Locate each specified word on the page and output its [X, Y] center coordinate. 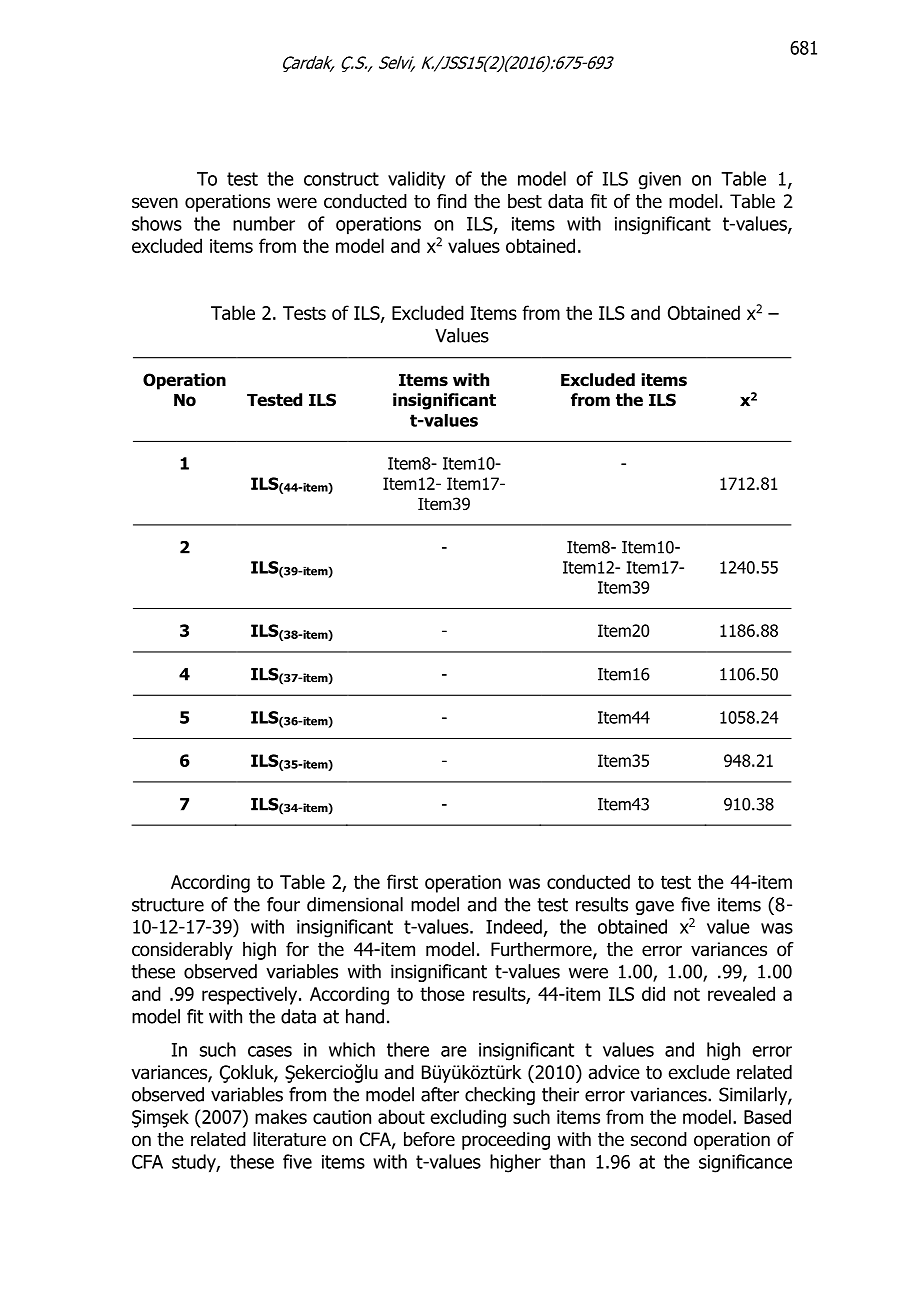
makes [281, 1116]
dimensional [355, 904]
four [283, 904]
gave [654, 908]
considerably [182, 951]
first [402, 881]
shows [157, 223]
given [659, 181]
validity [416, 180]
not [687, 994]
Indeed [514, 926]
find [452, 201]
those [442, 993]
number [264, 223]
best [525, 201]
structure [168, 905]
